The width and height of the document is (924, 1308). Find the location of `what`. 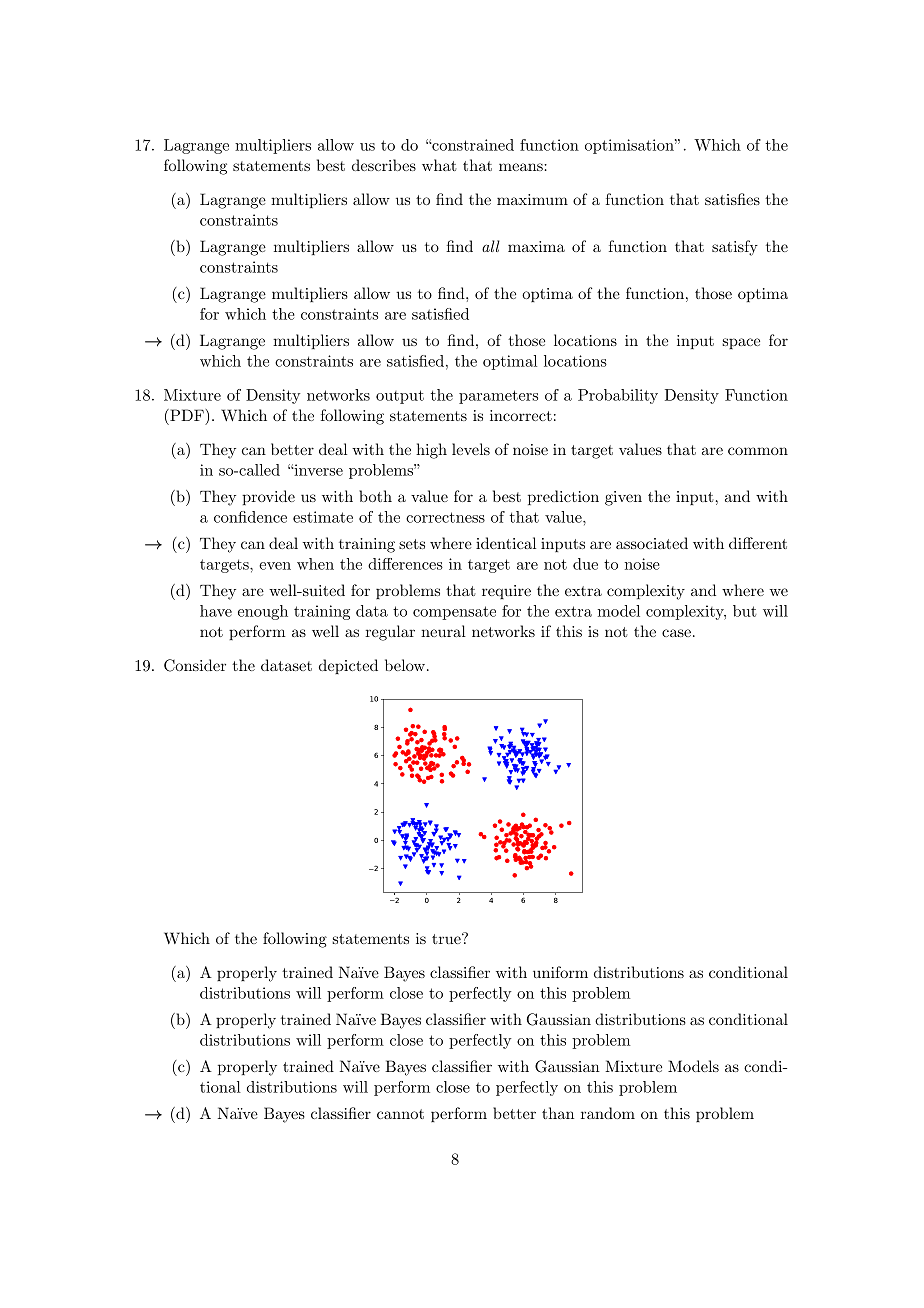

what is located at coordinates (439, 165).
